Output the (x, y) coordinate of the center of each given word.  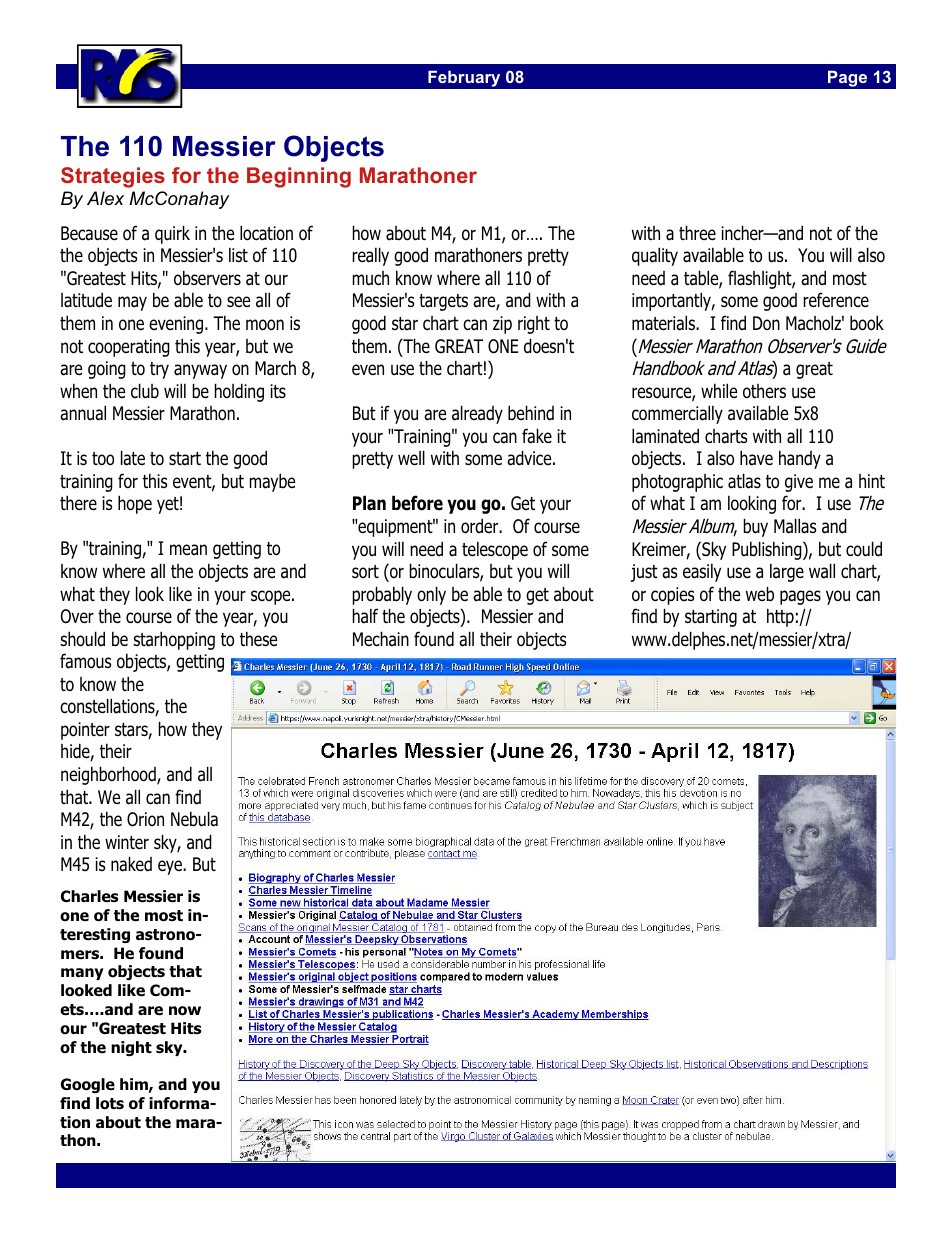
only (431, 595)
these (258, 639)
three (697, 233)
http (780, 617)
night (131, 1048)
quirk (172, 234)
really (370, 256)
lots (110, 1103)
